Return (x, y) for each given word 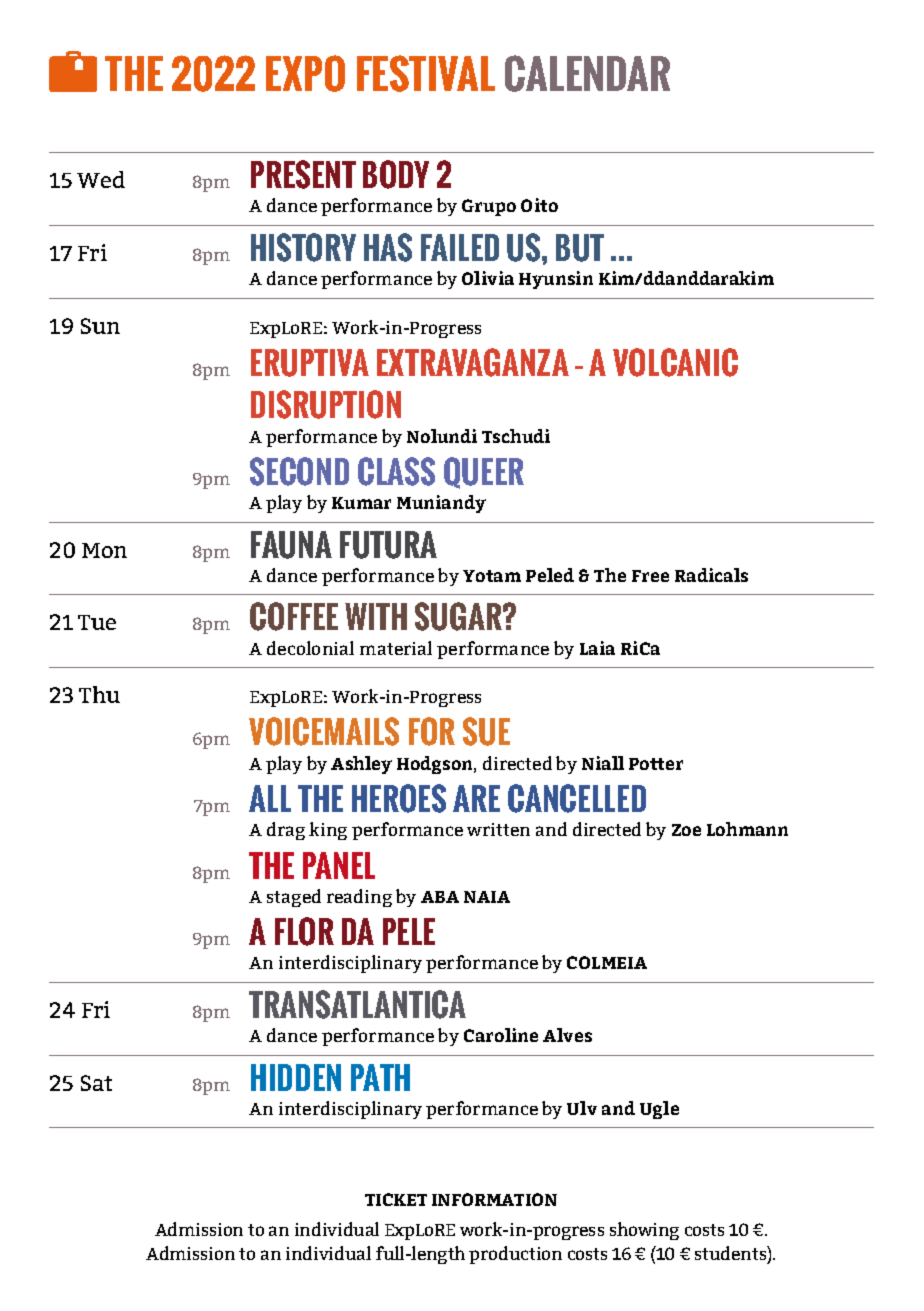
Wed (101, 179)
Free (650, 576)
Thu (99, 694)
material (396, 648)
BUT (580, 248)
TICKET (396, 1199)
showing (644, 1231)
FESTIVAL (426, 73)
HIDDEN (296, 1077)
